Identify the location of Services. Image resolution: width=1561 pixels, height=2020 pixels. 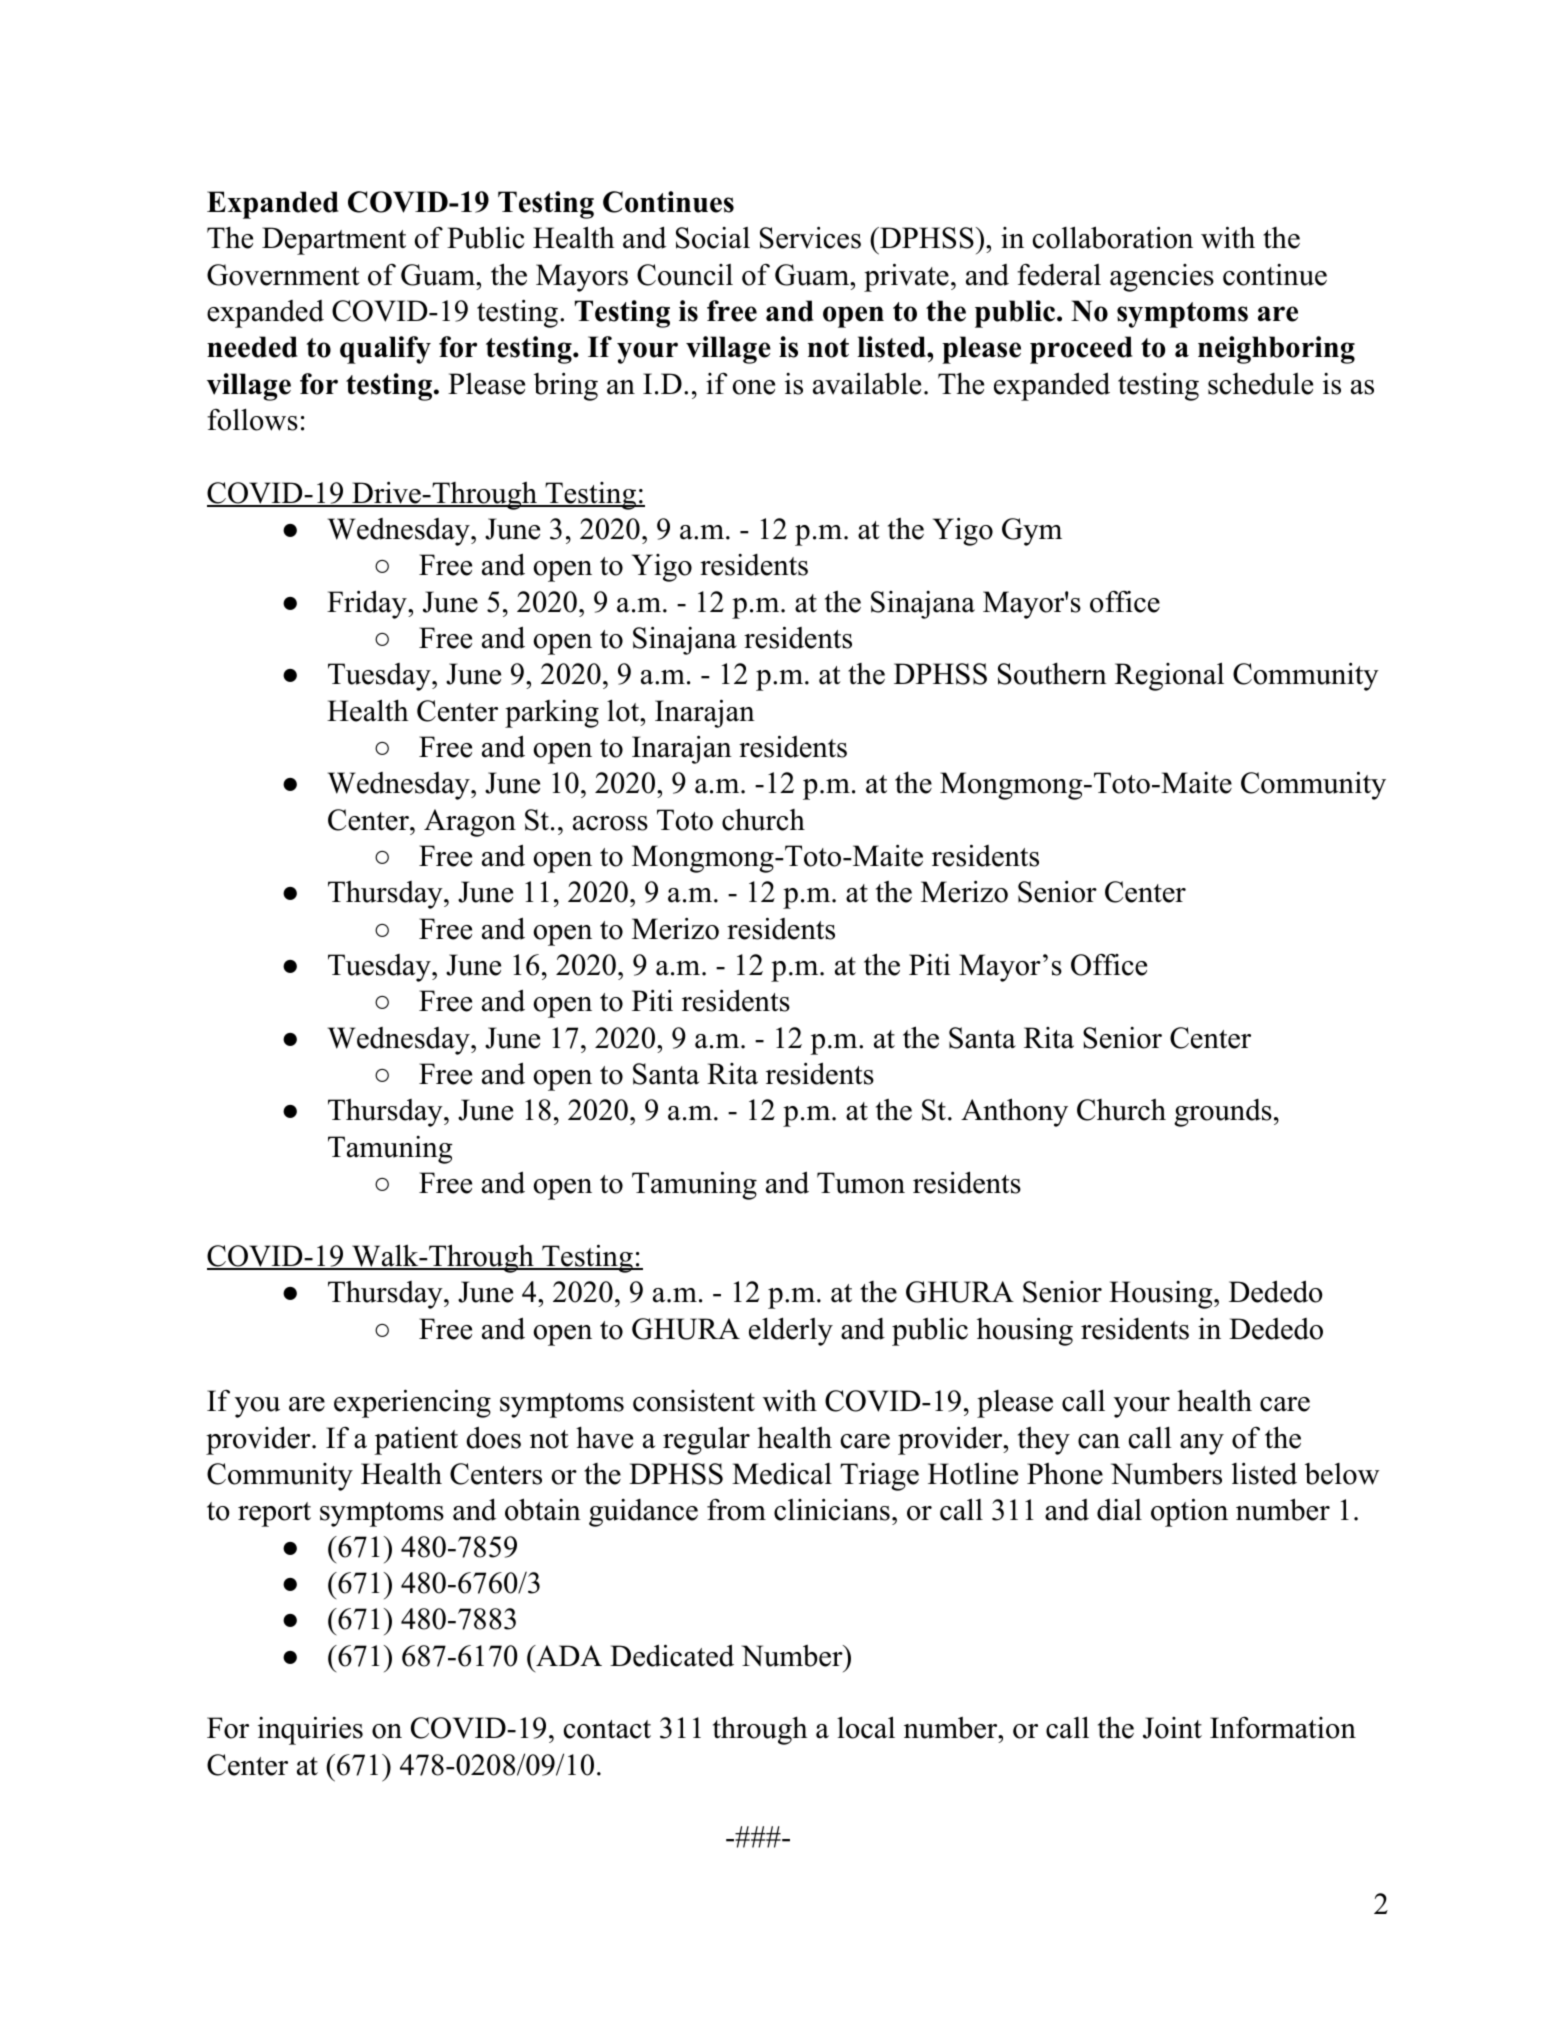
(810, 237).
